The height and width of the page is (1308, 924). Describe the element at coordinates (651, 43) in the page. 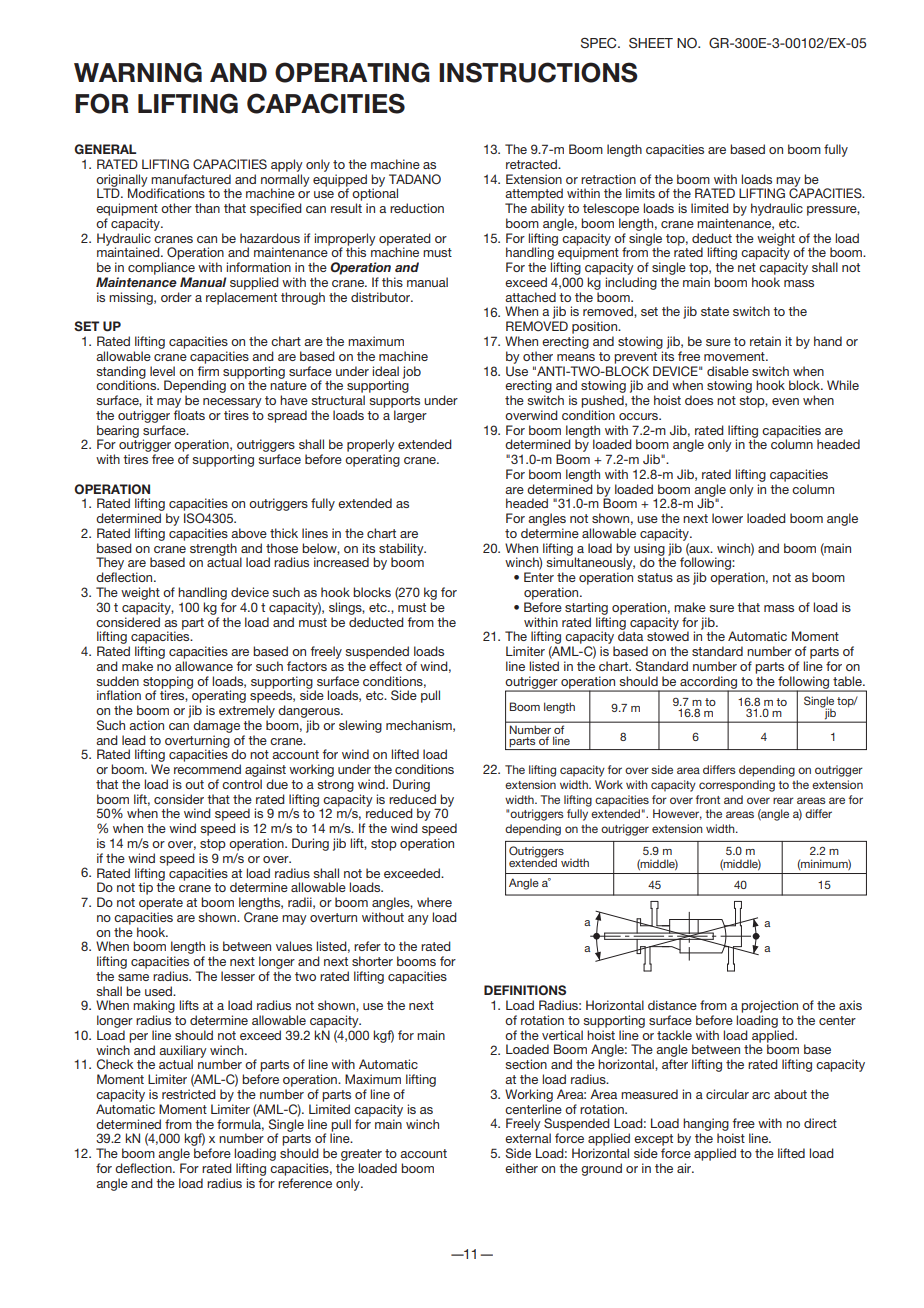

I see `SHEET` at that location.
